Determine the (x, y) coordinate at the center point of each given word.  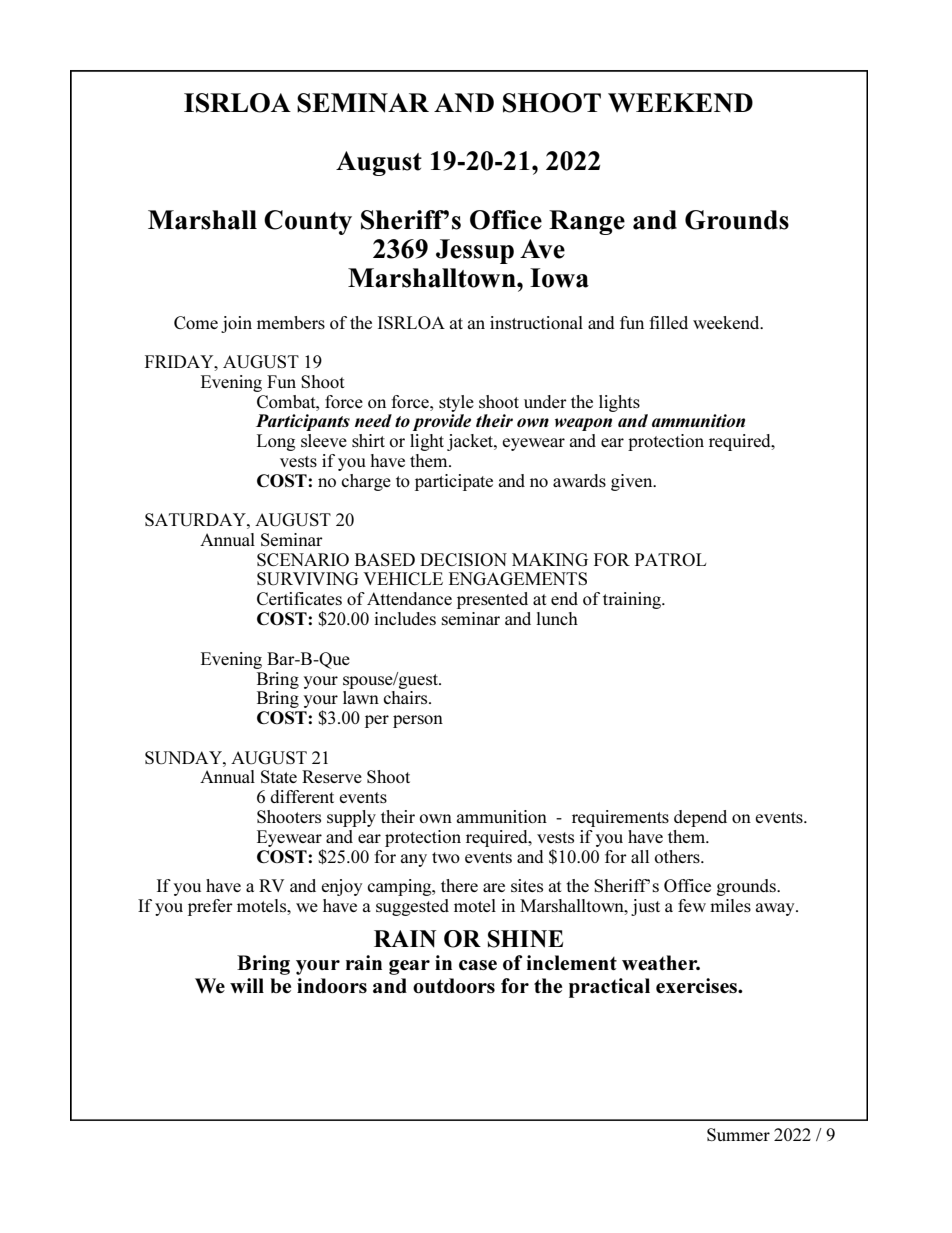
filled (668, 322)
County (308, 222)
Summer (738, 1134)
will (247, 985)
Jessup (475, 251)
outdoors (454, 985)
